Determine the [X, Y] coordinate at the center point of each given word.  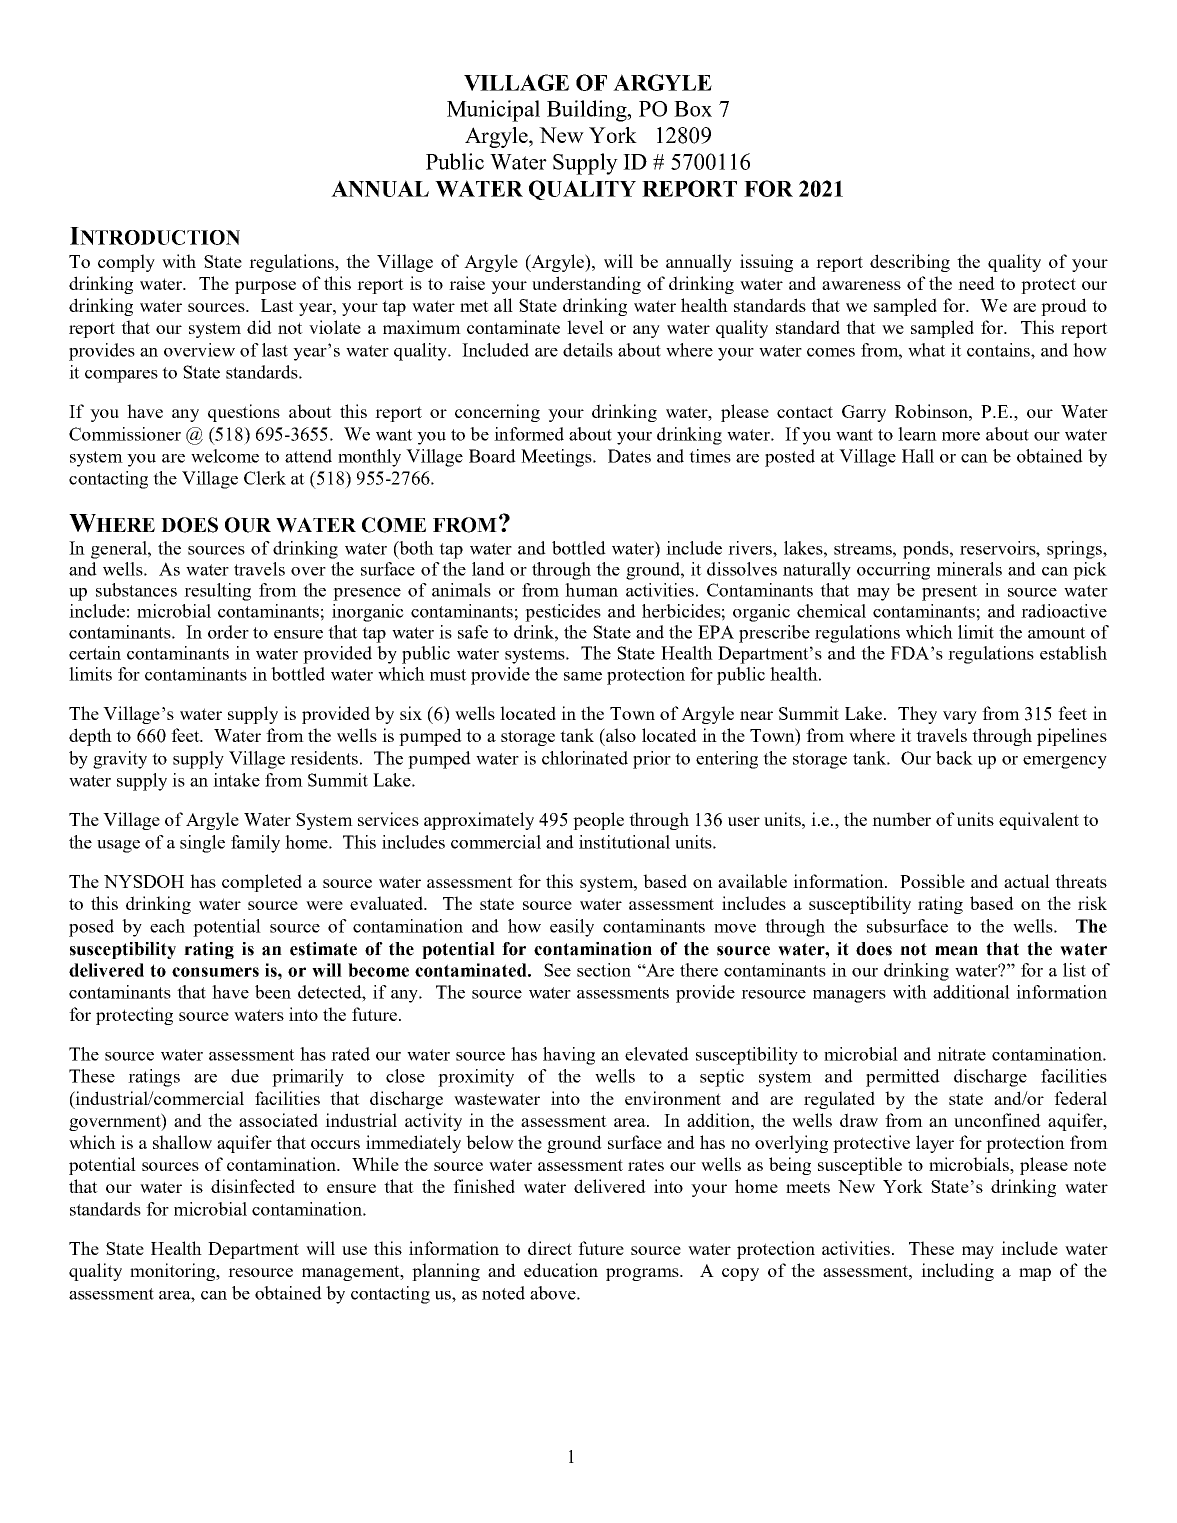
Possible [932, 881]
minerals [969, 569]
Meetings [557, 458]
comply [126, 263]
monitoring [174, 1272]
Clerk [265, 478]
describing [910, 263]
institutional [624, 842]
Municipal [493, 111]
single [202, 844]
